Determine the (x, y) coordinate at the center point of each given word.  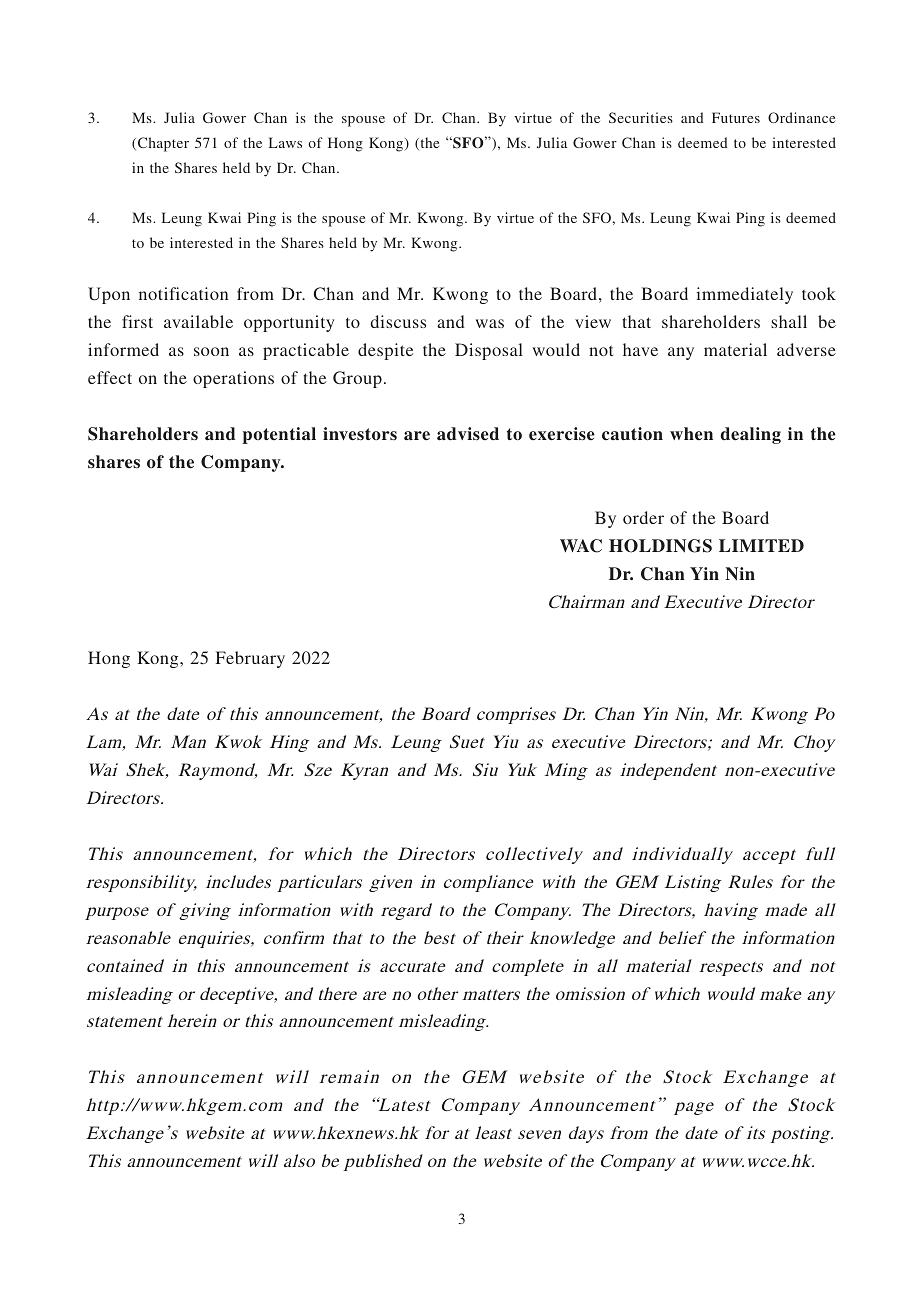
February (250, 659)
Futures (736, 117)
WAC (581, 546)
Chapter (163, 144)
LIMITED (761, 545)
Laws (285, 142)
